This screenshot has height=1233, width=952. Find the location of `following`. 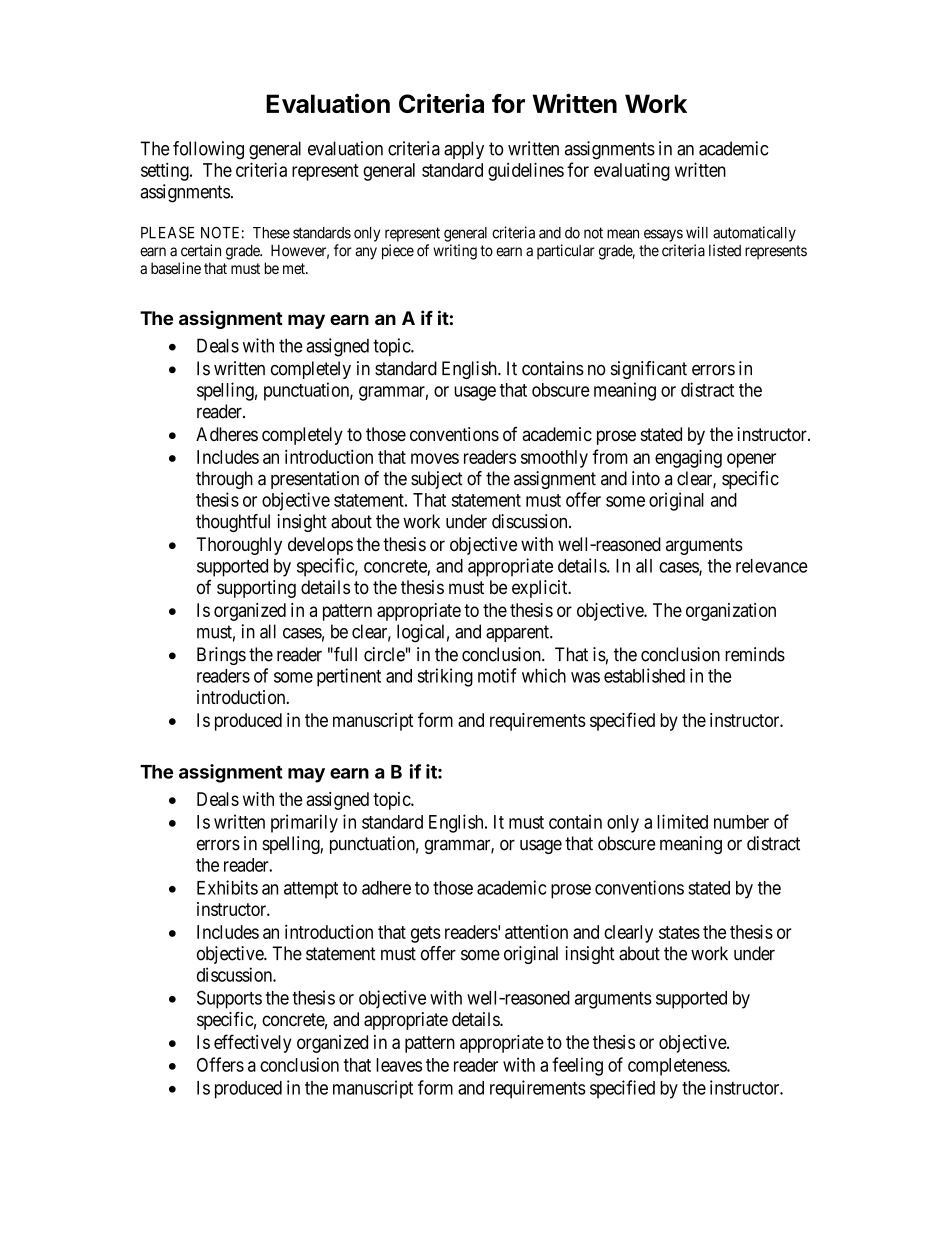

following is located at coordinates (208, 150).
